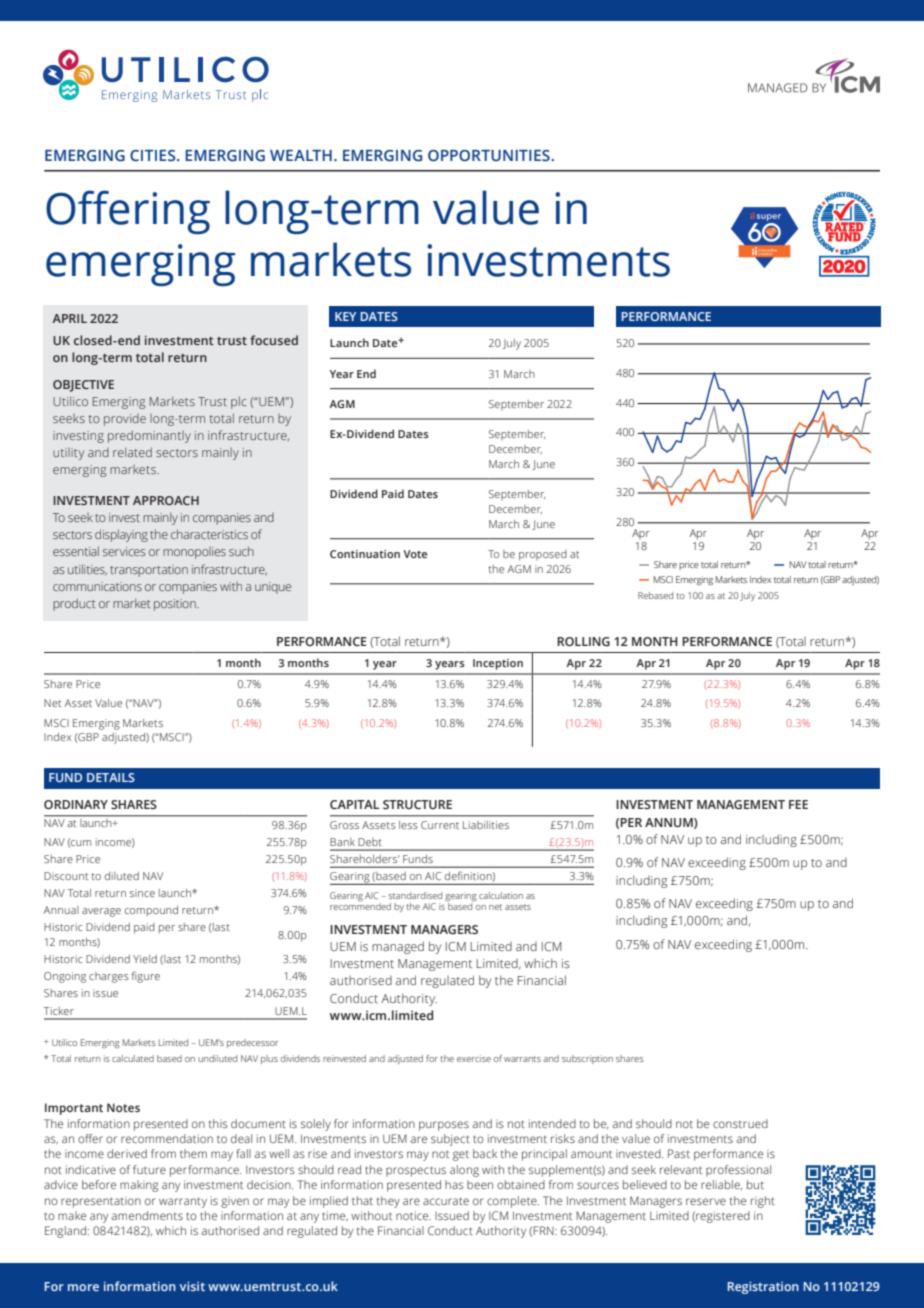  What do you see at coordinates (147, 1215) in the page?
I see `amendments` at bounding box center [147, 1215].
